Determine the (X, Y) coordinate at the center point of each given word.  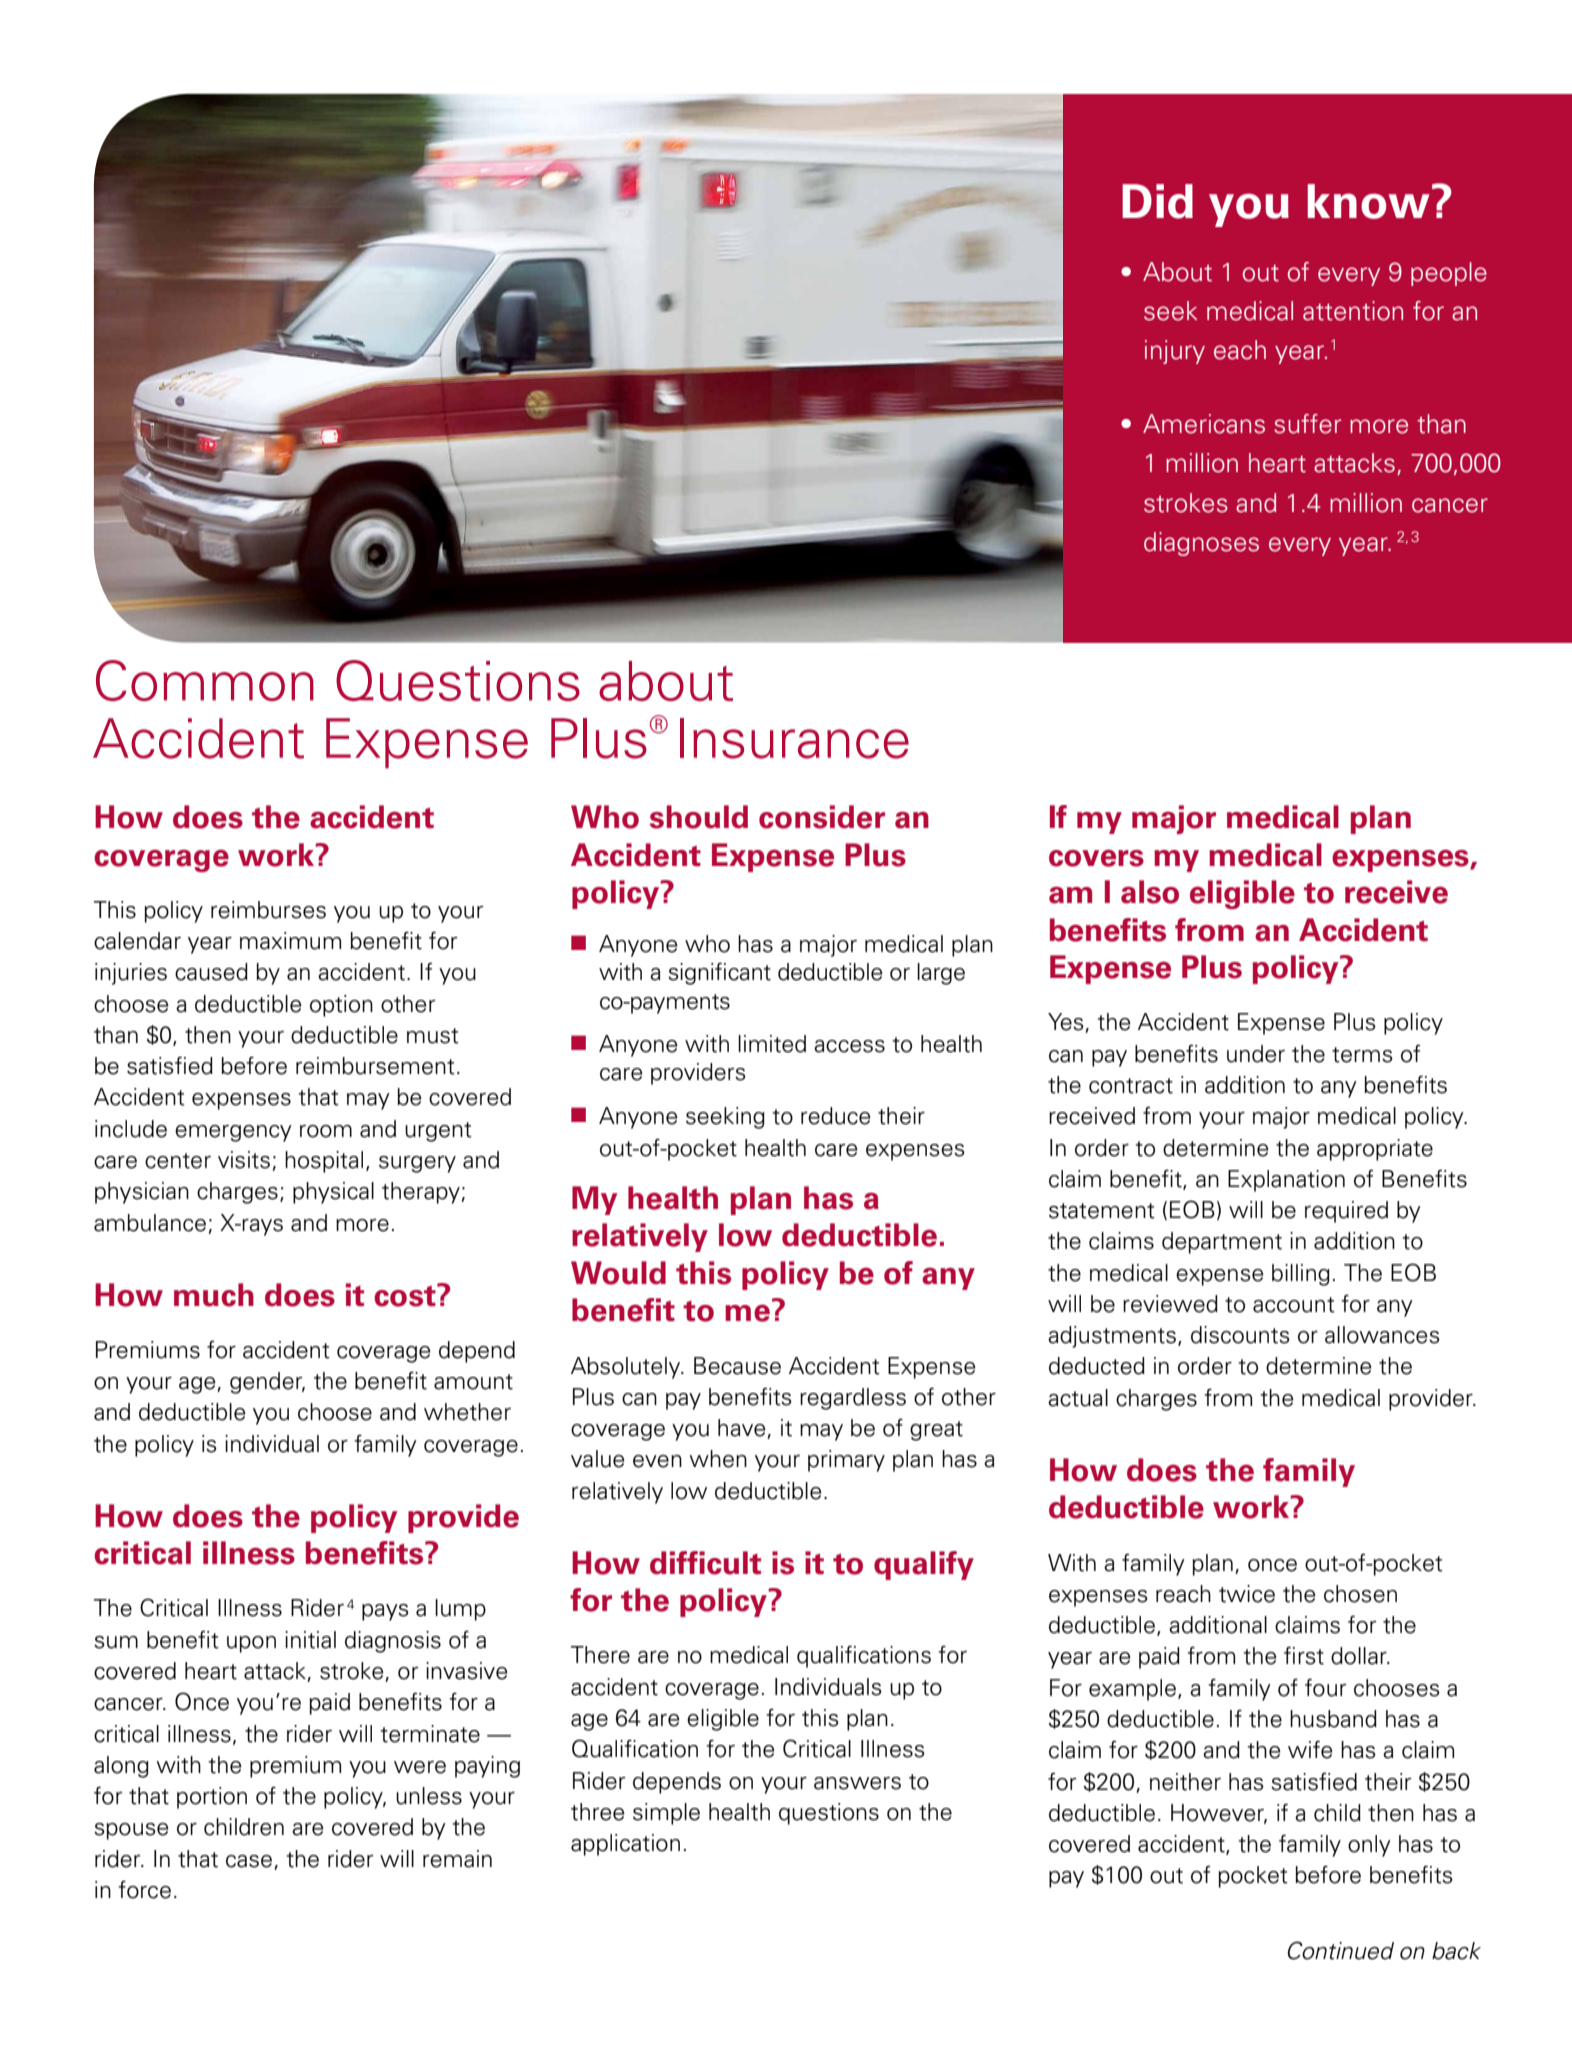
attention (1353, 311)
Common (205, 680)
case (249, 1861)
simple (666, 1814)
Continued (1341, 1950)
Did (1157, 201)
